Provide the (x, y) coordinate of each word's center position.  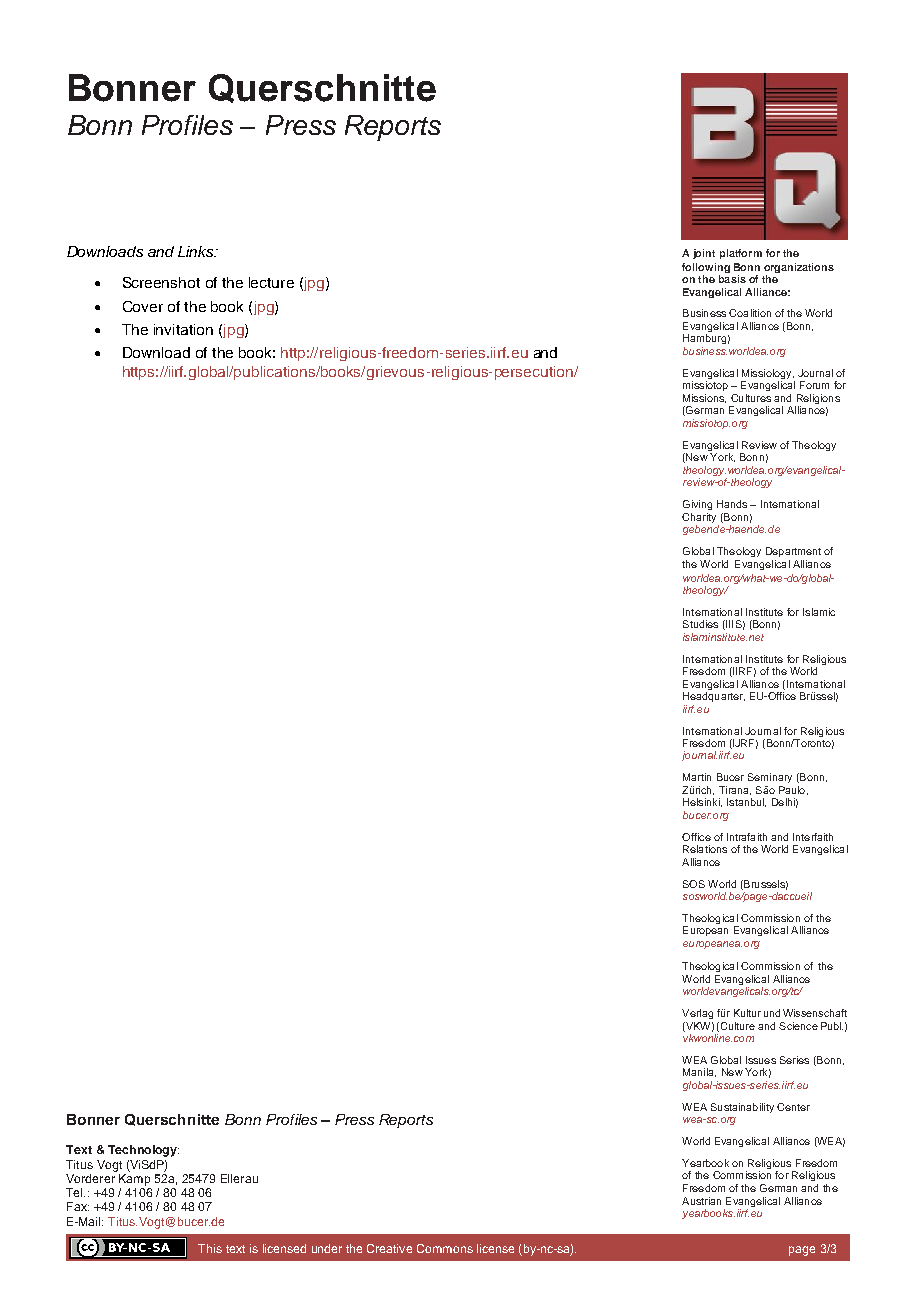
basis (732, 279)
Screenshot (161, 282)
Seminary (770, 778)
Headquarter (714, 697)
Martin (697, 777)
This (210, 1248)
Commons (445, 1248)
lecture (271, 282)
